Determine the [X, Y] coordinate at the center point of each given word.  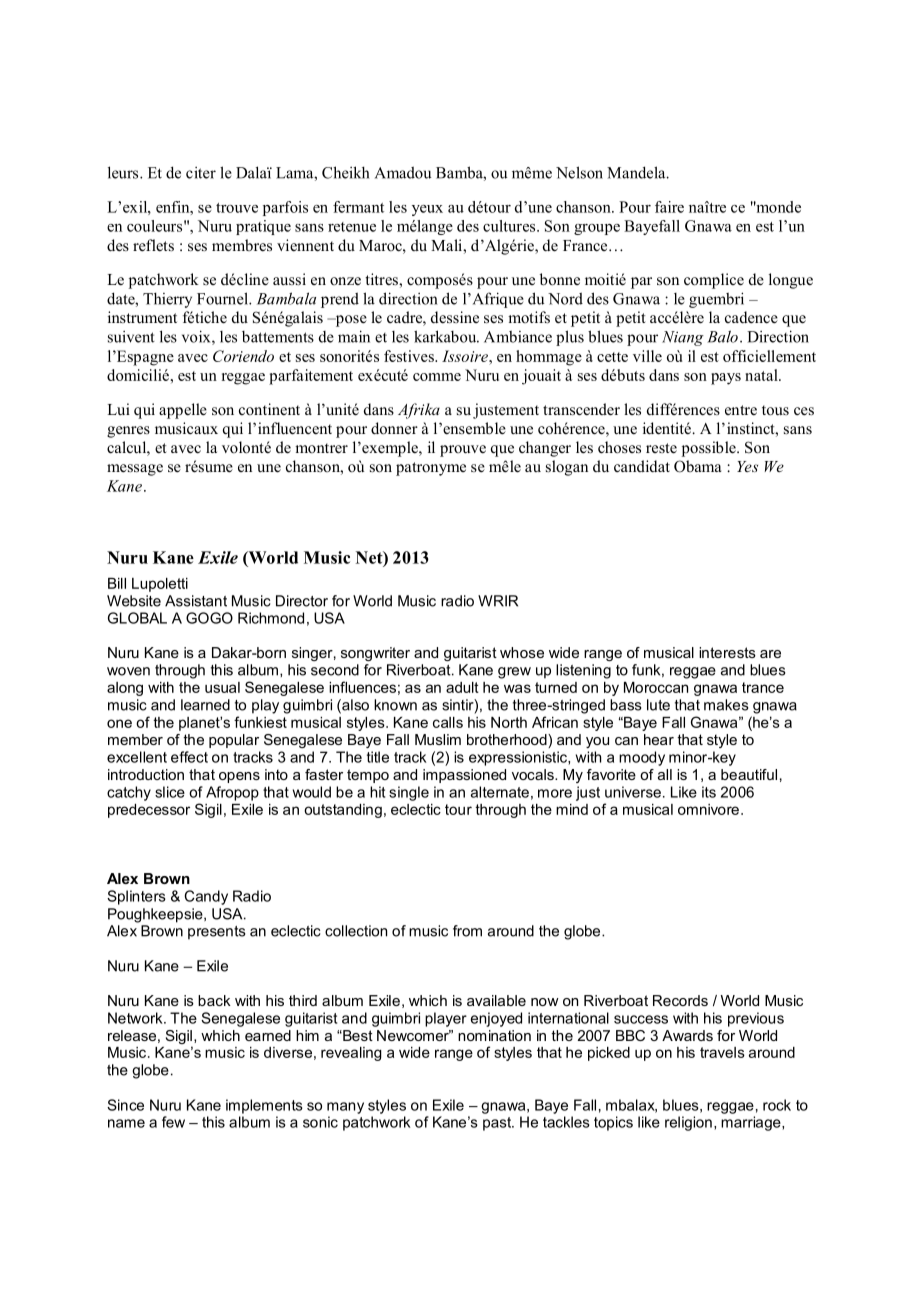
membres [242, 245]
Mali [447, 245]
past [498, 1124]
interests [727, 652]
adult [462, 687]
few [173, 1122]
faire [669, 207]
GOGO [209, 618]
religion [688, 1123]
